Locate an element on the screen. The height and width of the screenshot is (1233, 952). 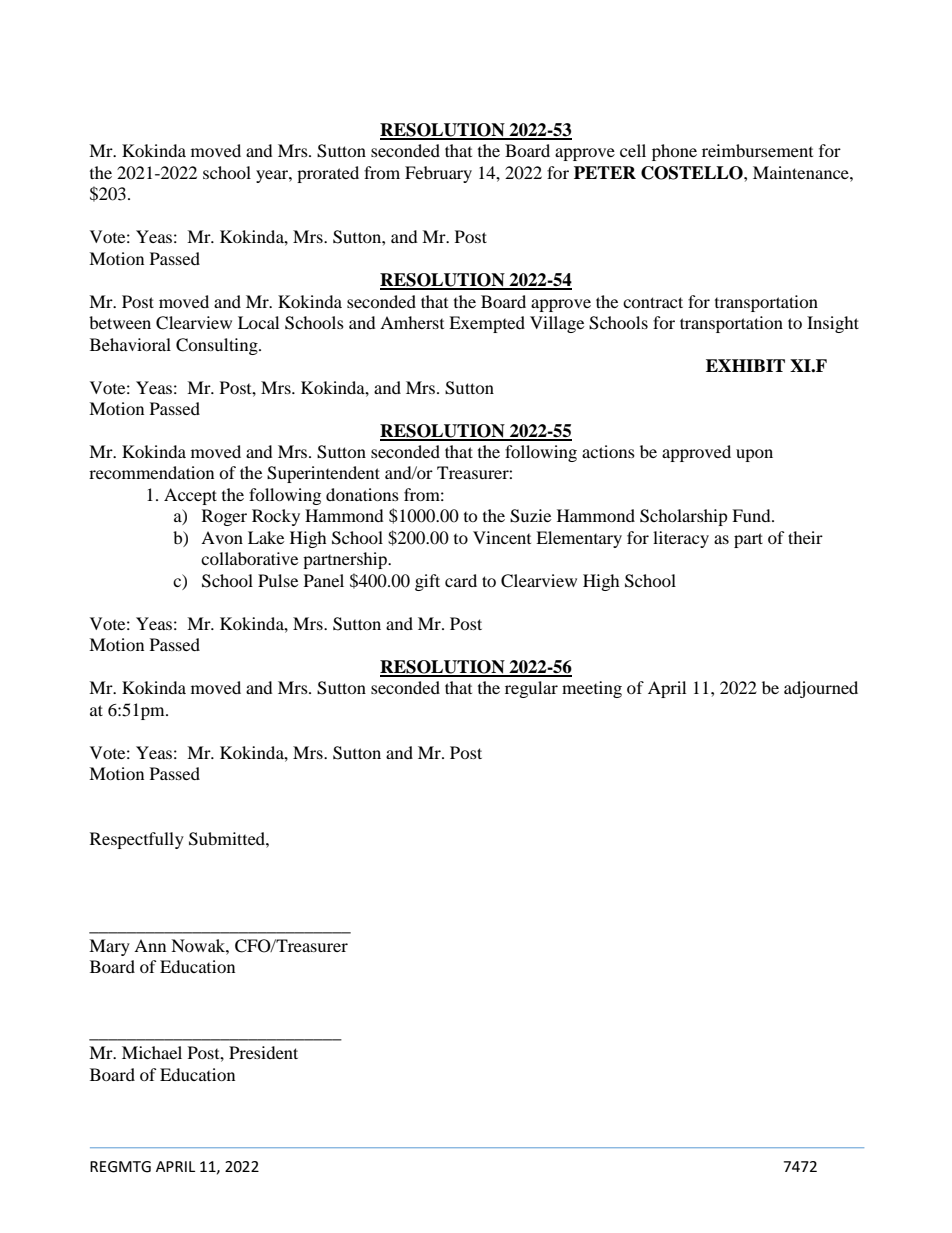
their is located at coordinates (805, 537).
